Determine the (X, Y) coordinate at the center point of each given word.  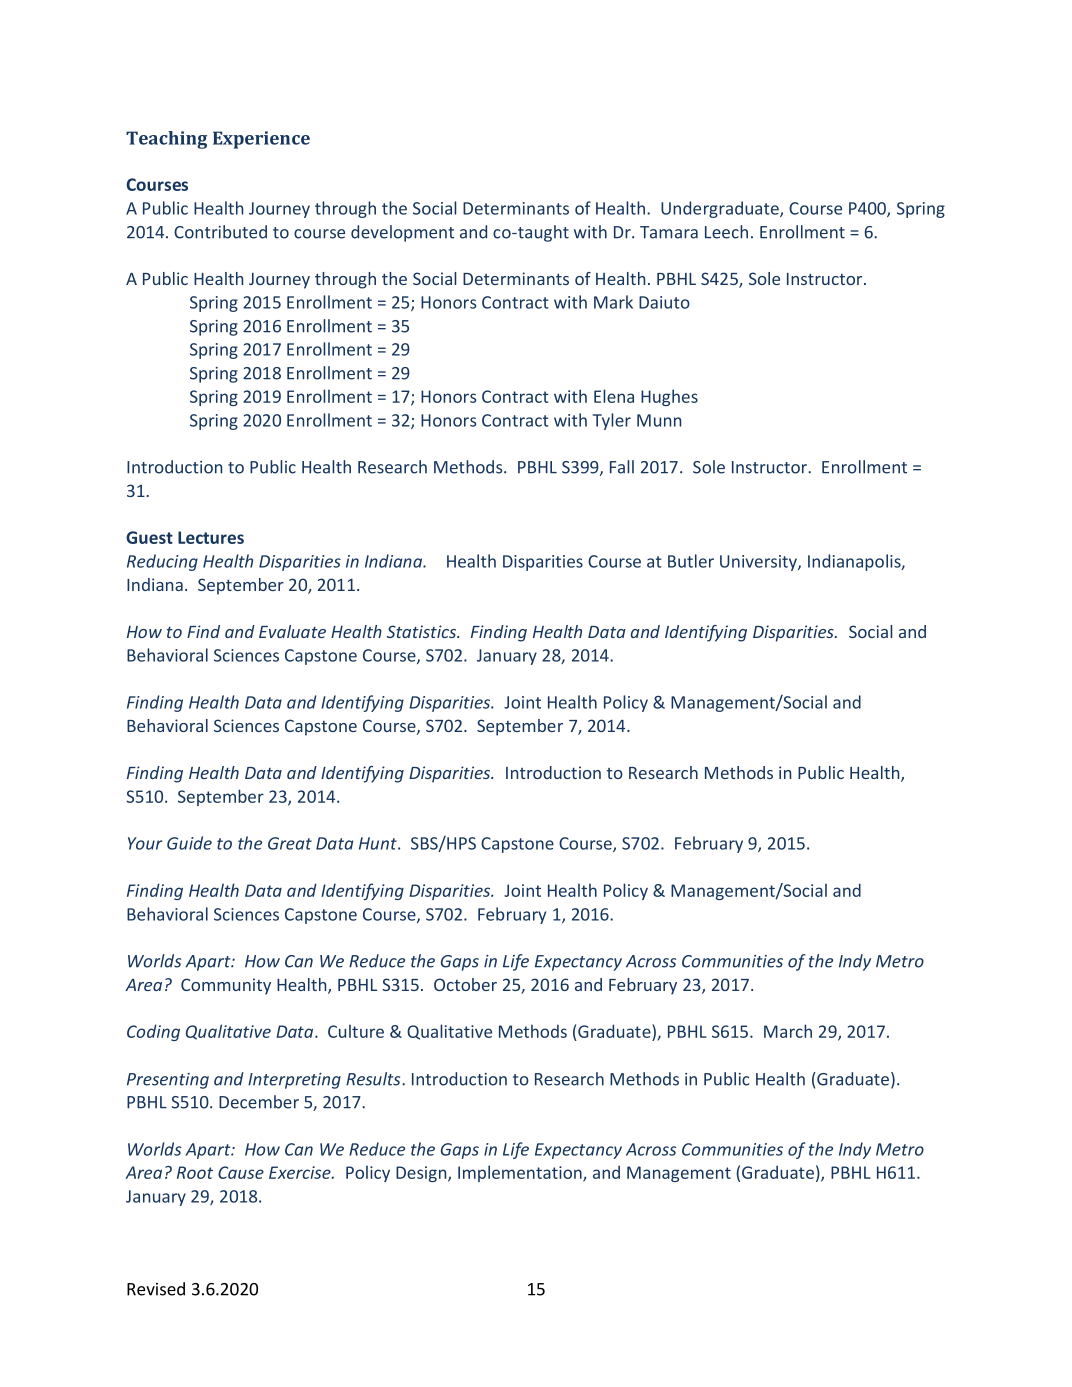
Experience (261, 140)
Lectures (211, 537)
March (788, 1031)
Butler (691, 561)
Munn (659, 420)
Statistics (423, 631)
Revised (156, 1289)
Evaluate (292, 631)
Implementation (521, 1173)
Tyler (612, 421)
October (465, 984)
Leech (726, 232)
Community (226, 986)
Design (422, 1174)
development (402, 233)
